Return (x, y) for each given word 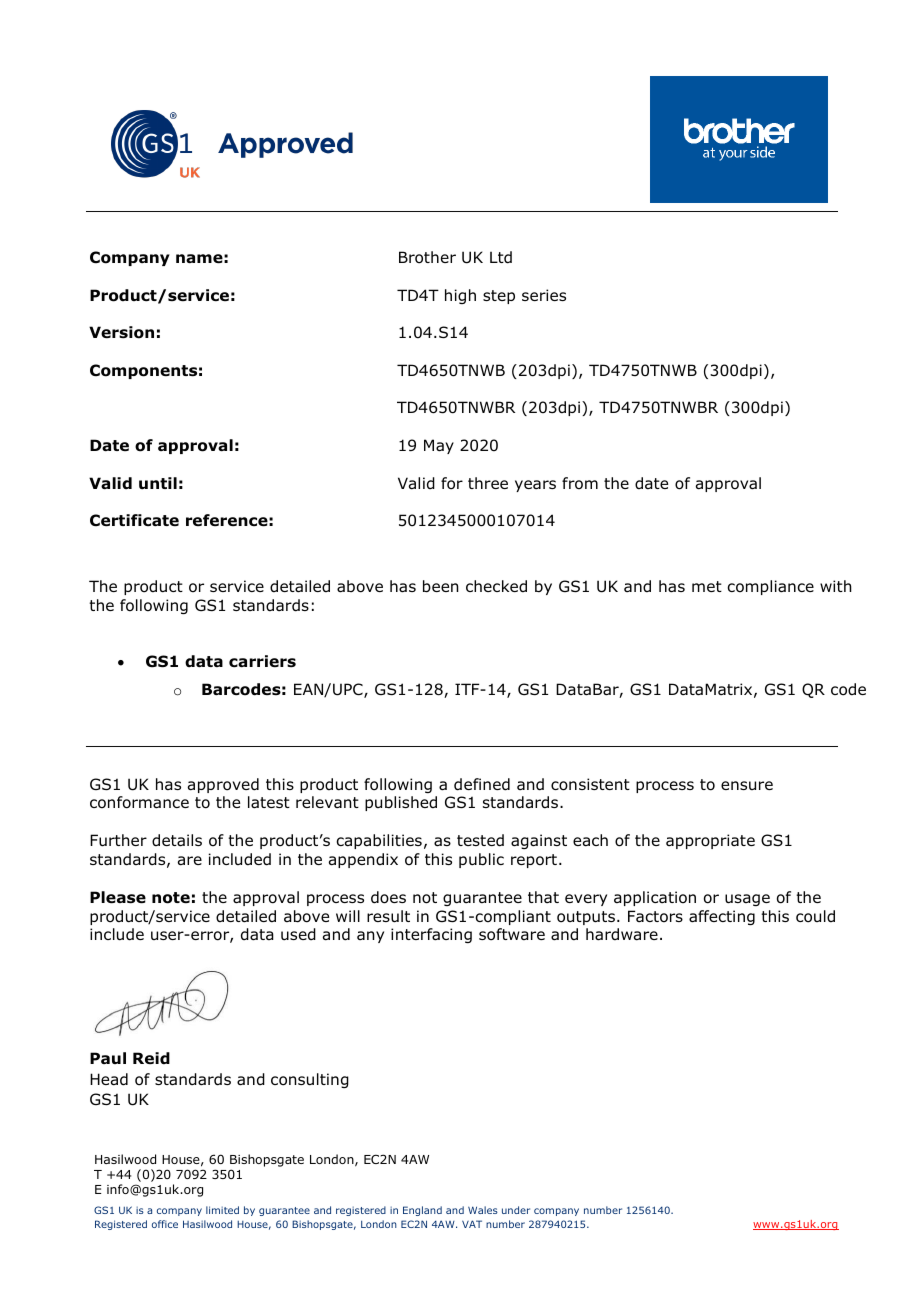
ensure (747, 785)
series (544, 295)
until (158, 483)
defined (482, 784)
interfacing (431, 935)
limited (222, 1210)
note (171, 898)
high (460, 296)
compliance (770, 587)
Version (121, 332)
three (488, 483)
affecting (722, 917)
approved (223, 785)
